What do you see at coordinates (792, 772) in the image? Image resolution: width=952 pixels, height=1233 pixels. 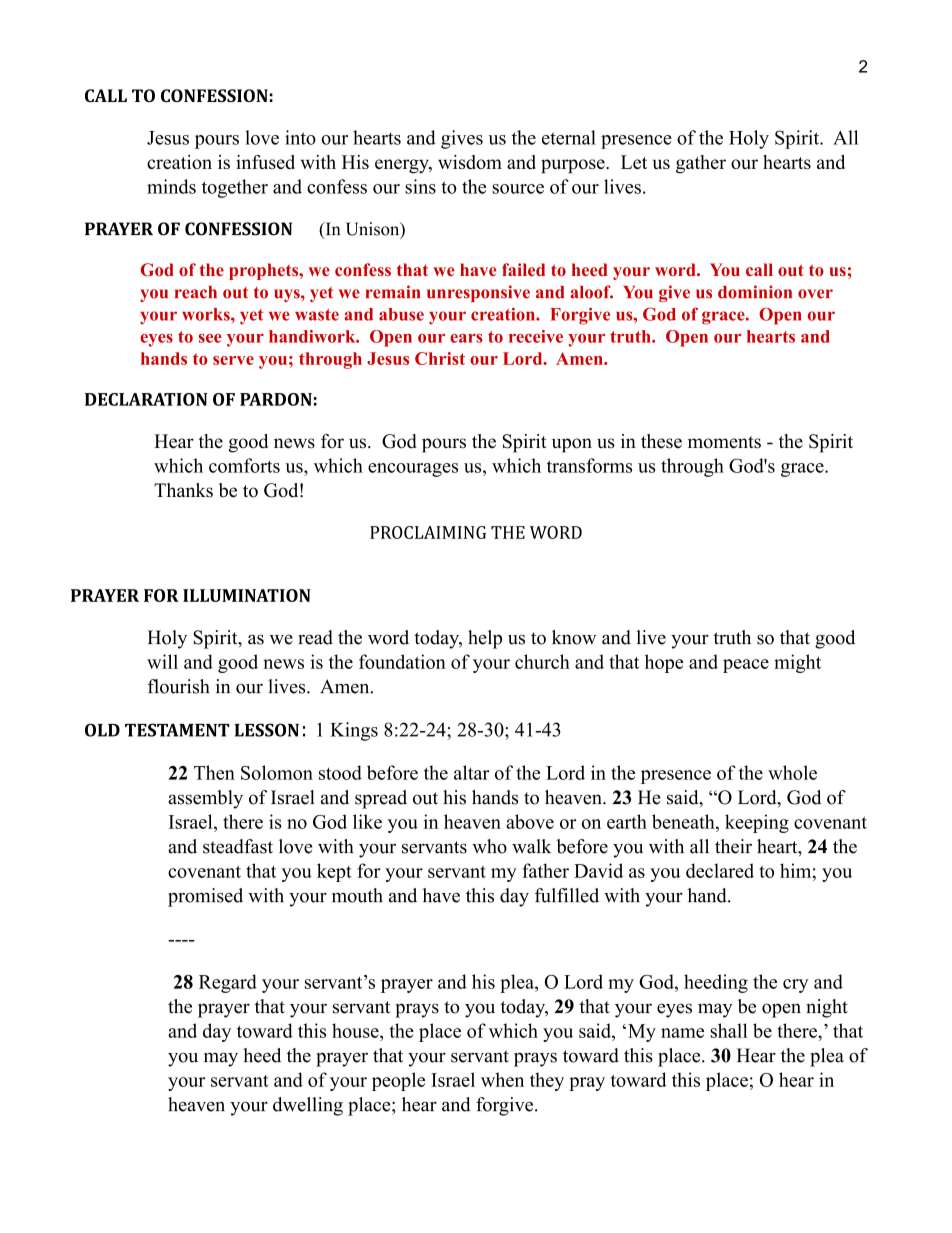 I see `whole` at bounding box center [792, 772].
